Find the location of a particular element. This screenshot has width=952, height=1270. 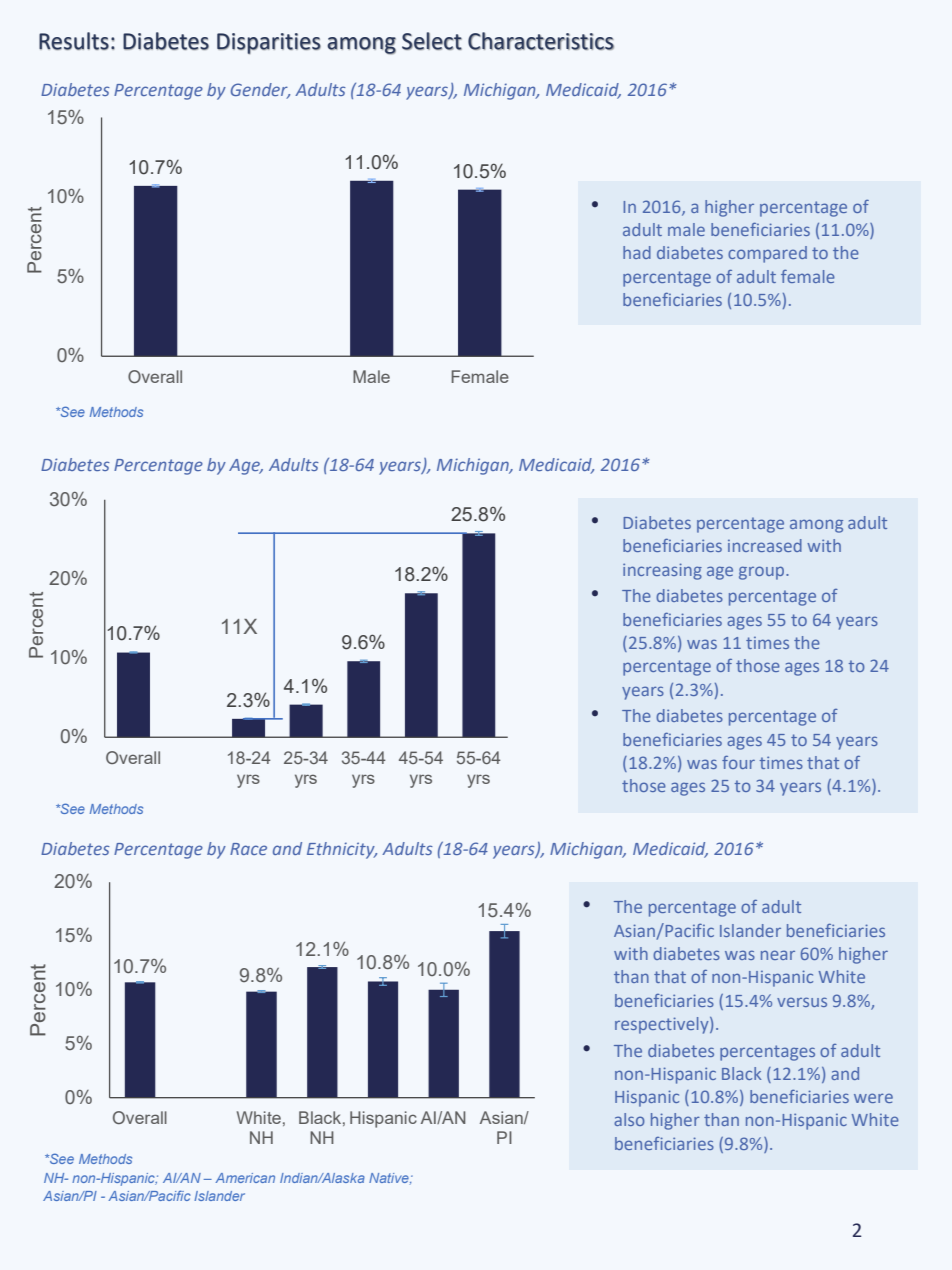

were is located at coordinates (873, 1098).
